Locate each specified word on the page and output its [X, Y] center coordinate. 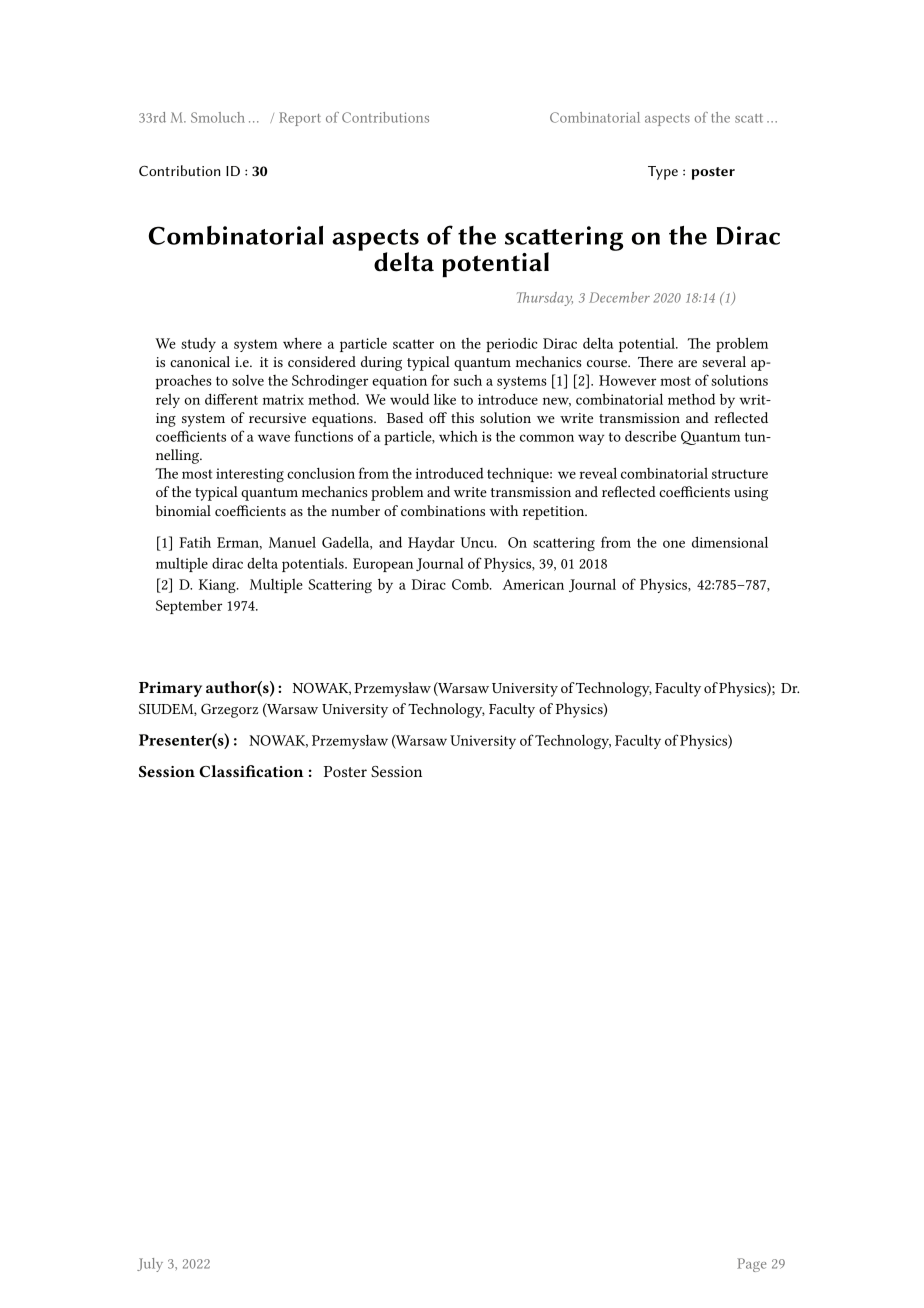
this [462, 417]
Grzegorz [229, 711]
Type [663, 173]
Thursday [545, 299]
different [231, 399]
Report [300, 119]
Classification [251, 771]
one [674, 544]
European [383, 565]
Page [751, 1265]
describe [650, 436]
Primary [170, 689]
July [150, 1265]
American [533, 584]
